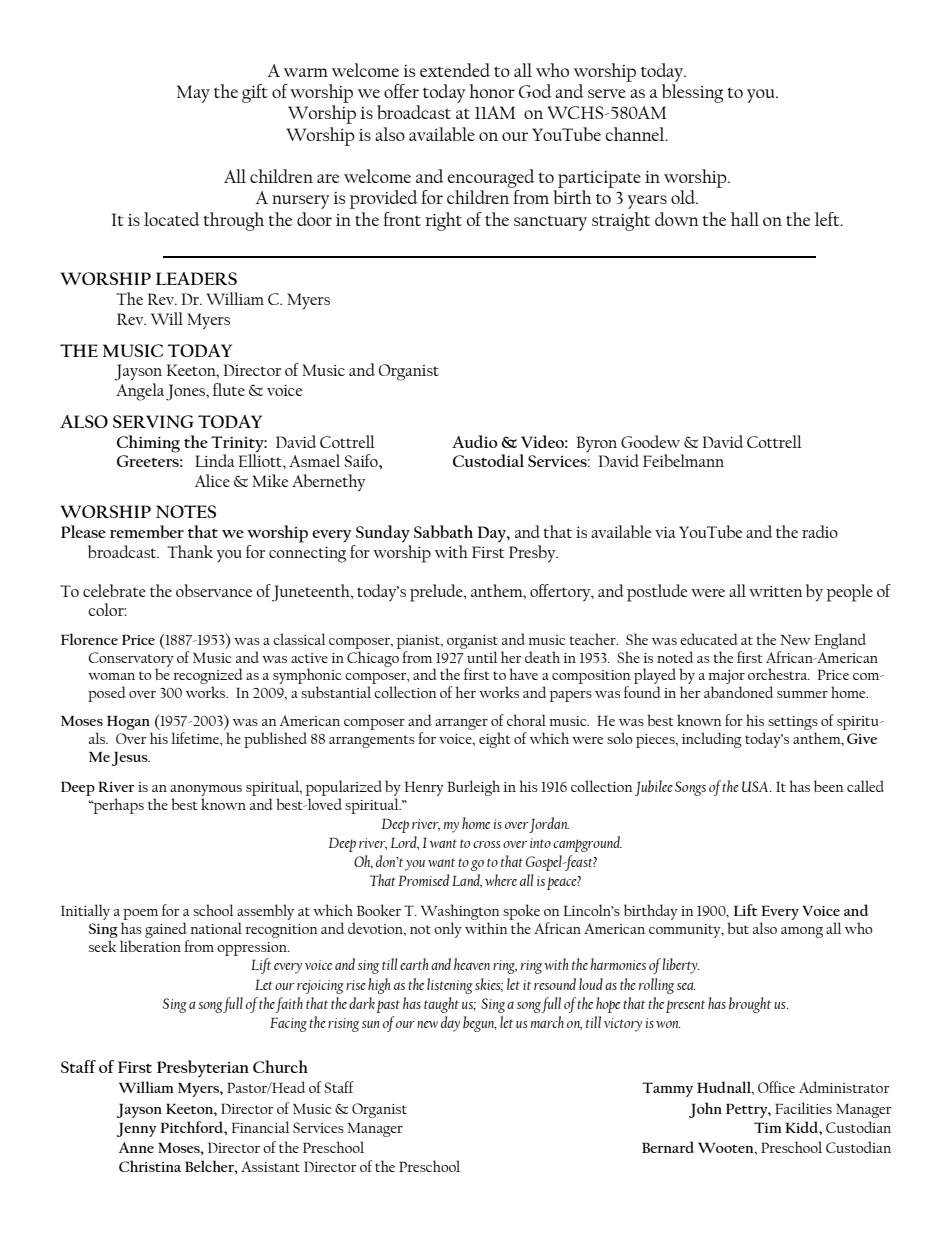  Describe the element at coordinates (684, 197) in the page. I see `old` at that location.
